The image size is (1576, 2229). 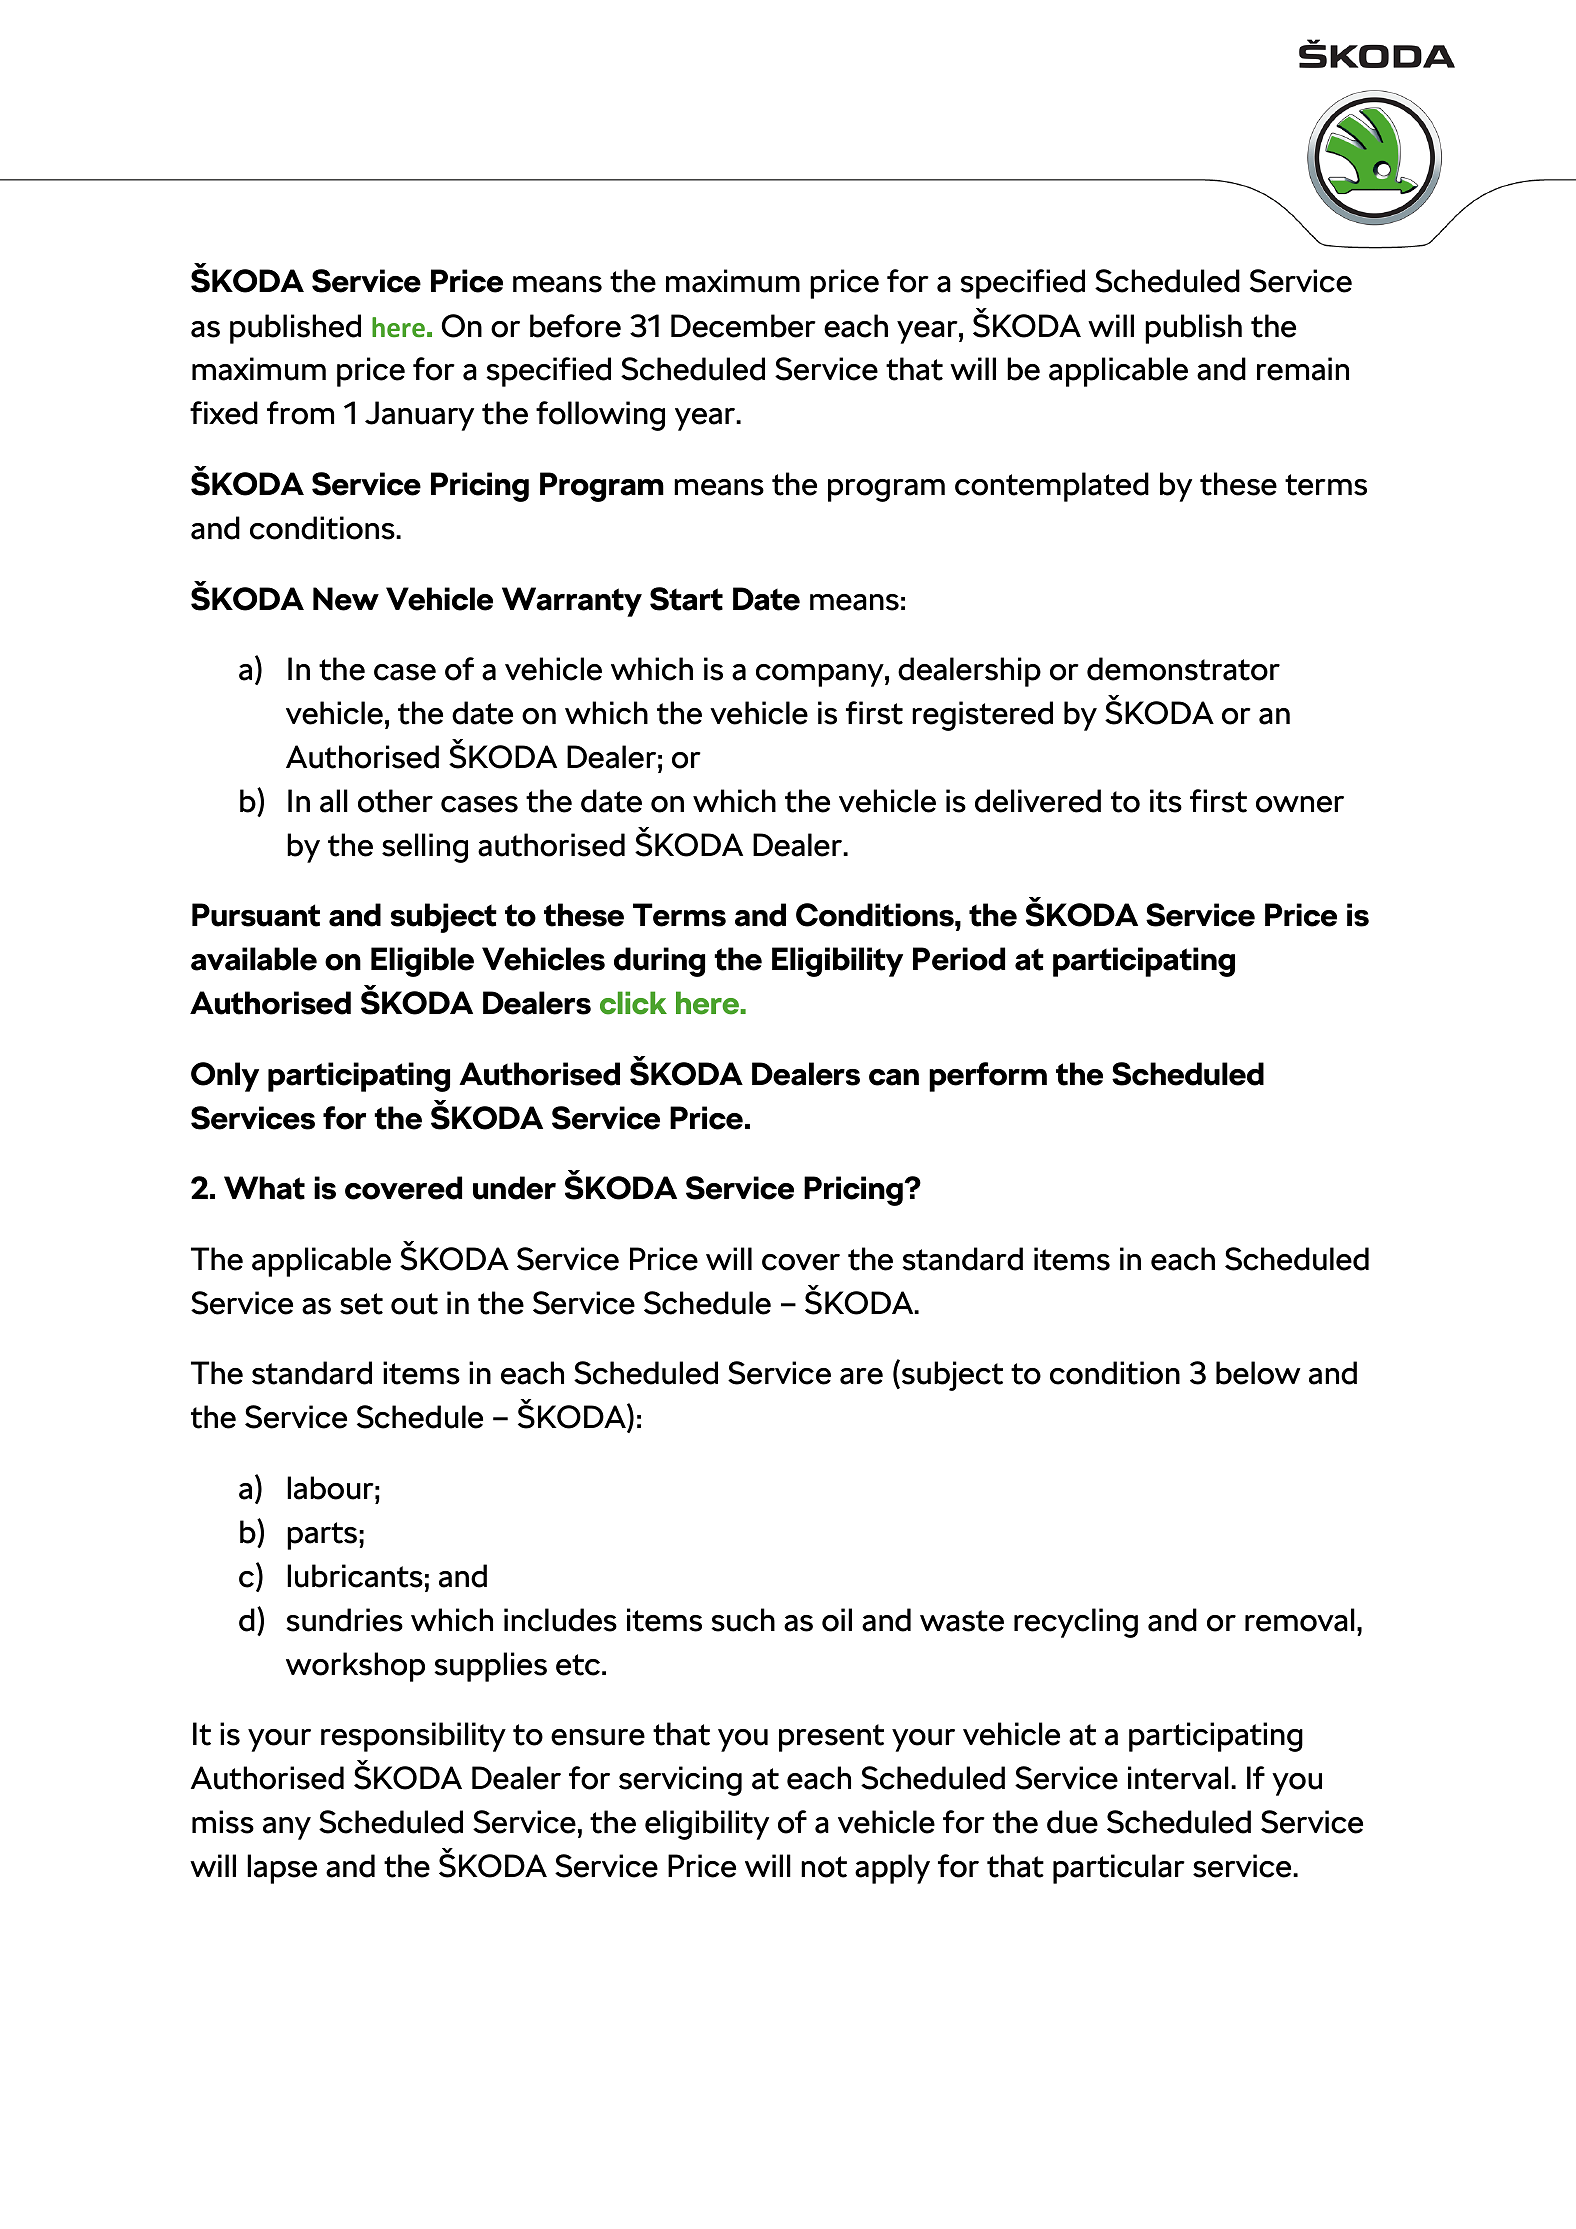 I want to click on remain, so click(x=1303, y=369).
